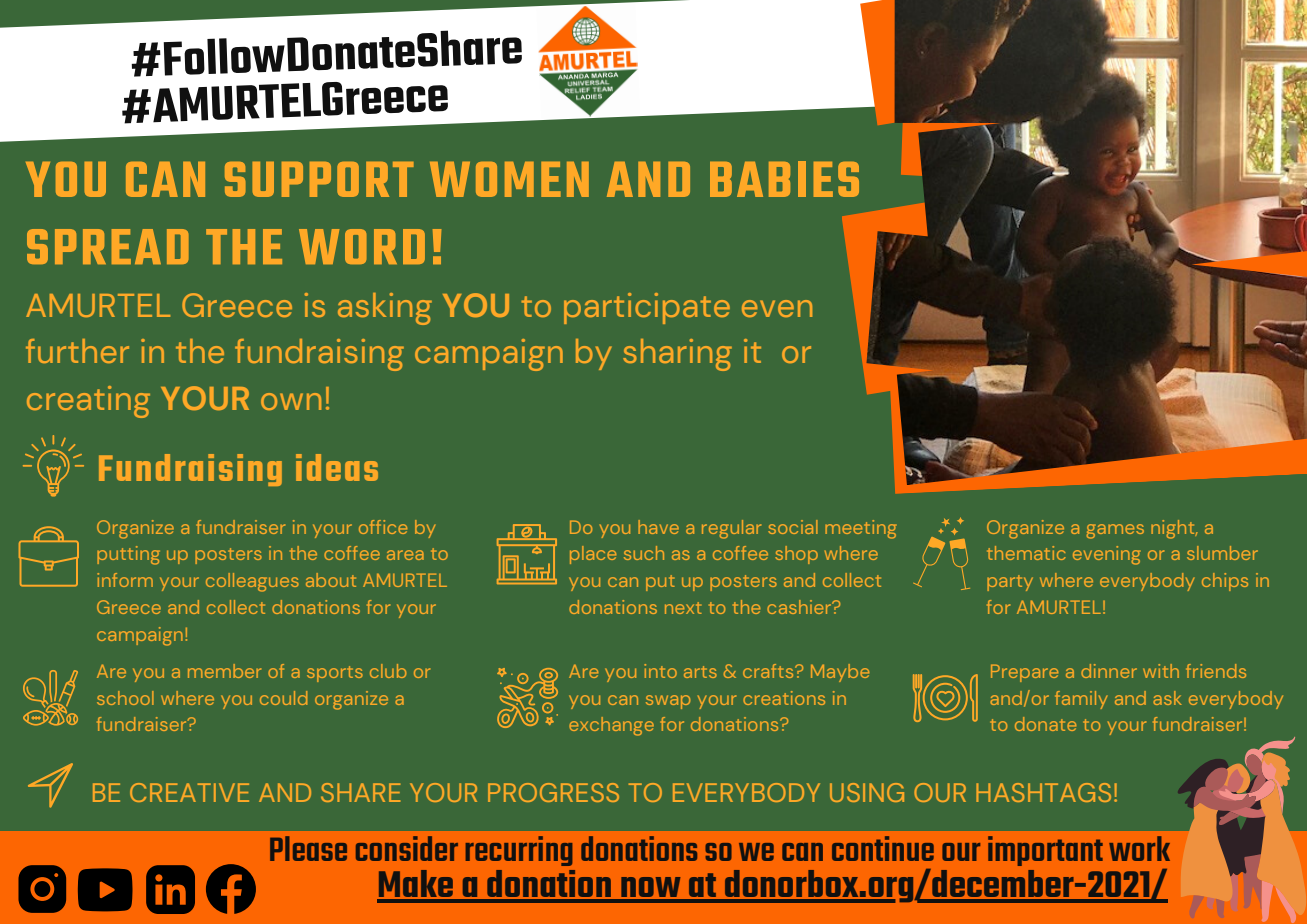 This document has height=924, width=1307. What do you see at coordinates (647, 308) in the document?
I see `participate` at bounding box center [647, 308].
